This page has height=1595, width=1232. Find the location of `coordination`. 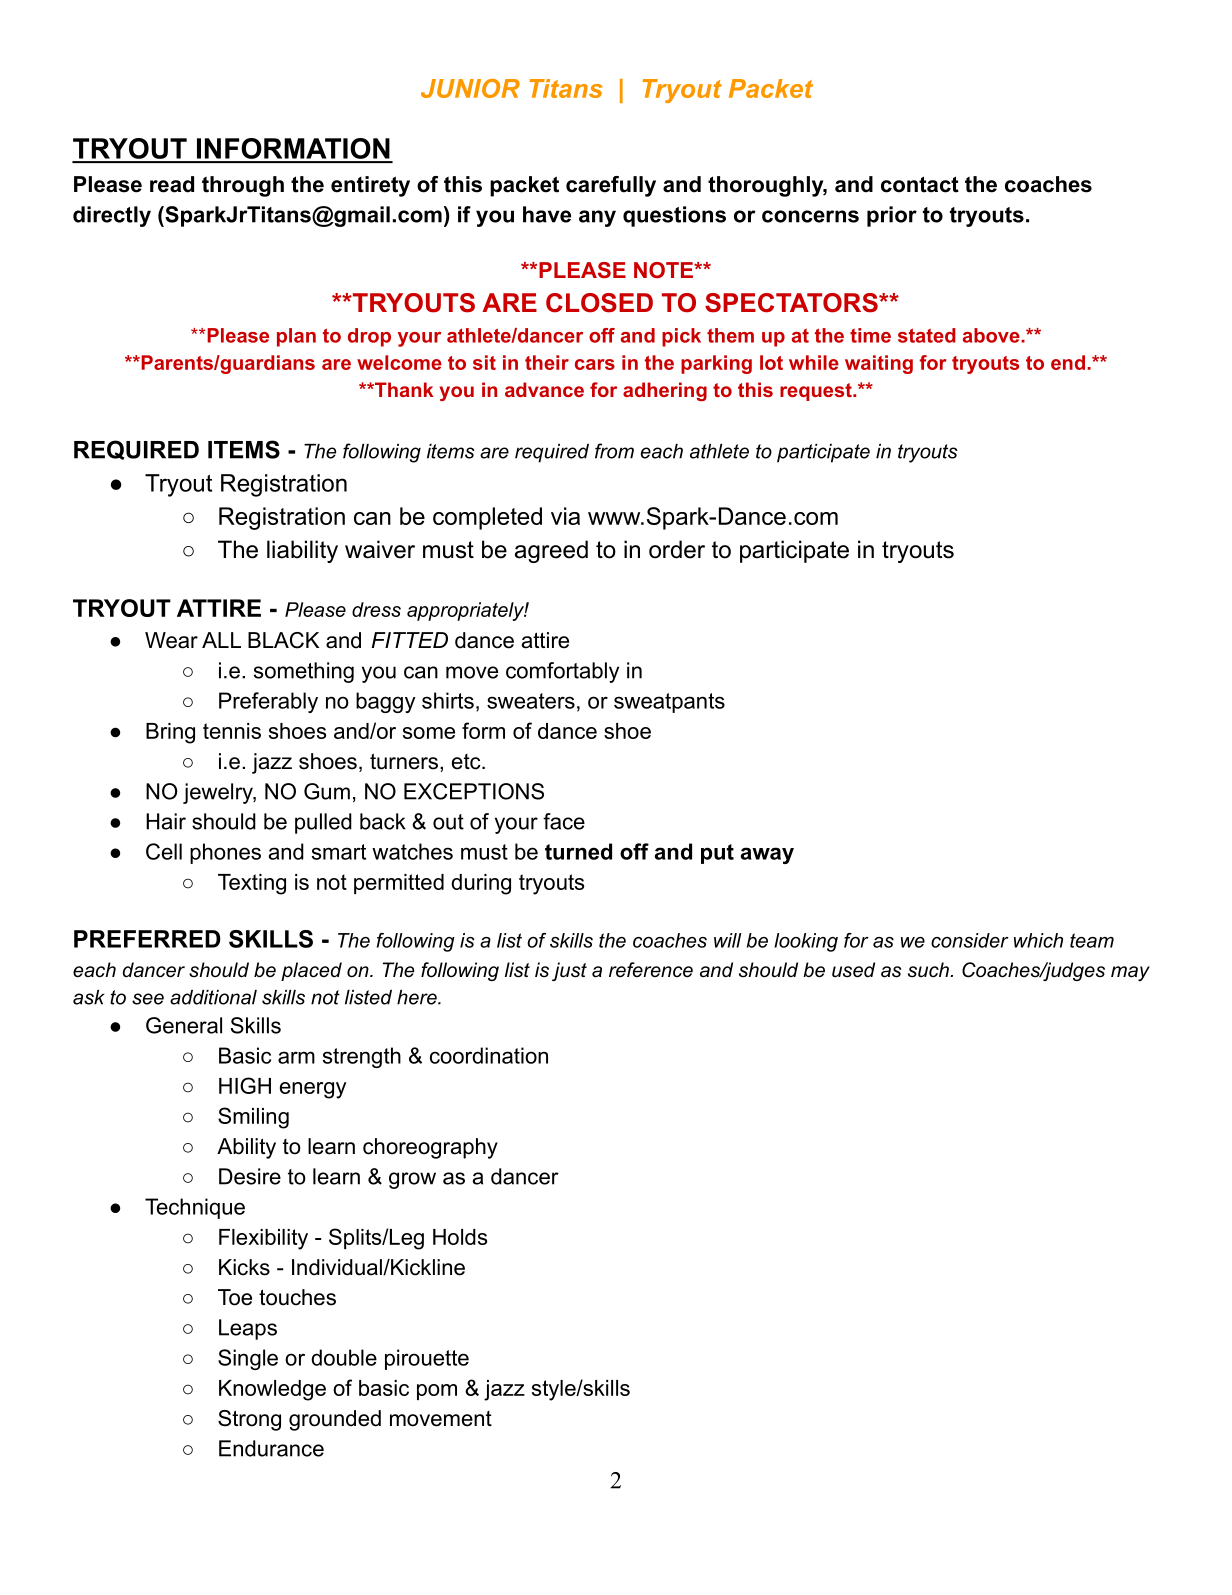

coordination is located at coordinates (489, 1055).
